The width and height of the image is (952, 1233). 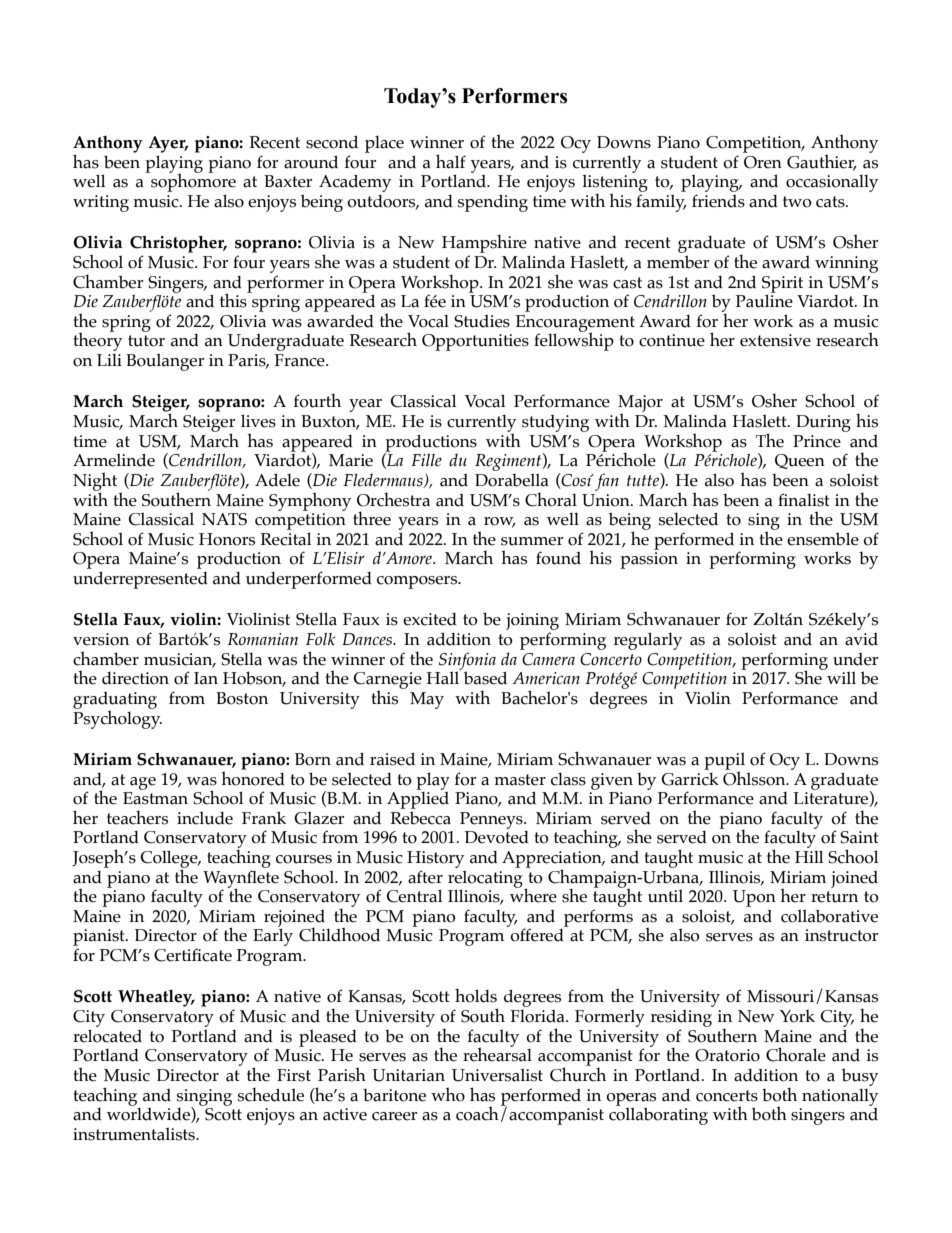 What do you see at coordinates (555, 423) in the image?
I see `studying` at bounding box center [555, 423].
